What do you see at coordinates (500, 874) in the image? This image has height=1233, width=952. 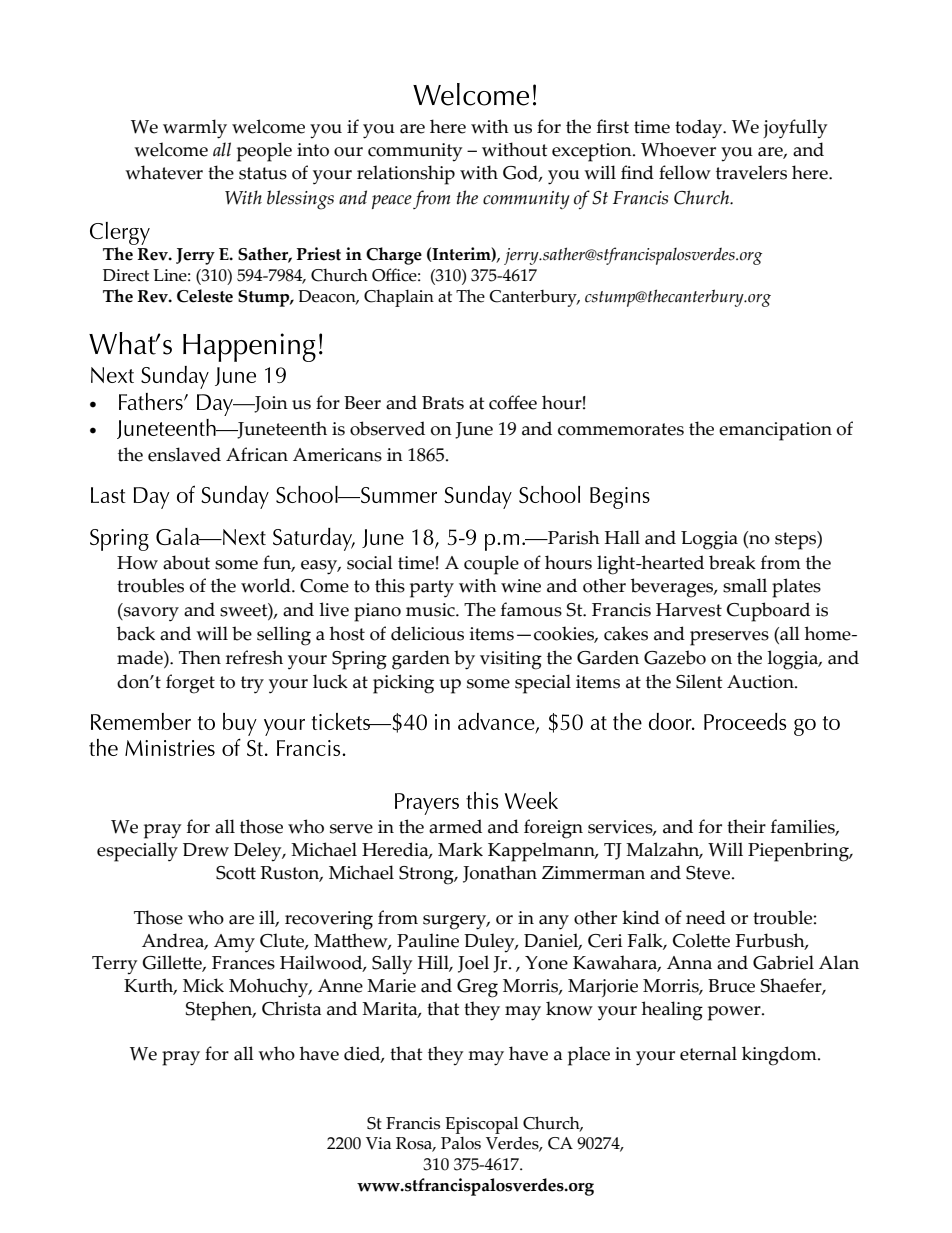 I see `Jonathan` at bounding box center [500, 874].
